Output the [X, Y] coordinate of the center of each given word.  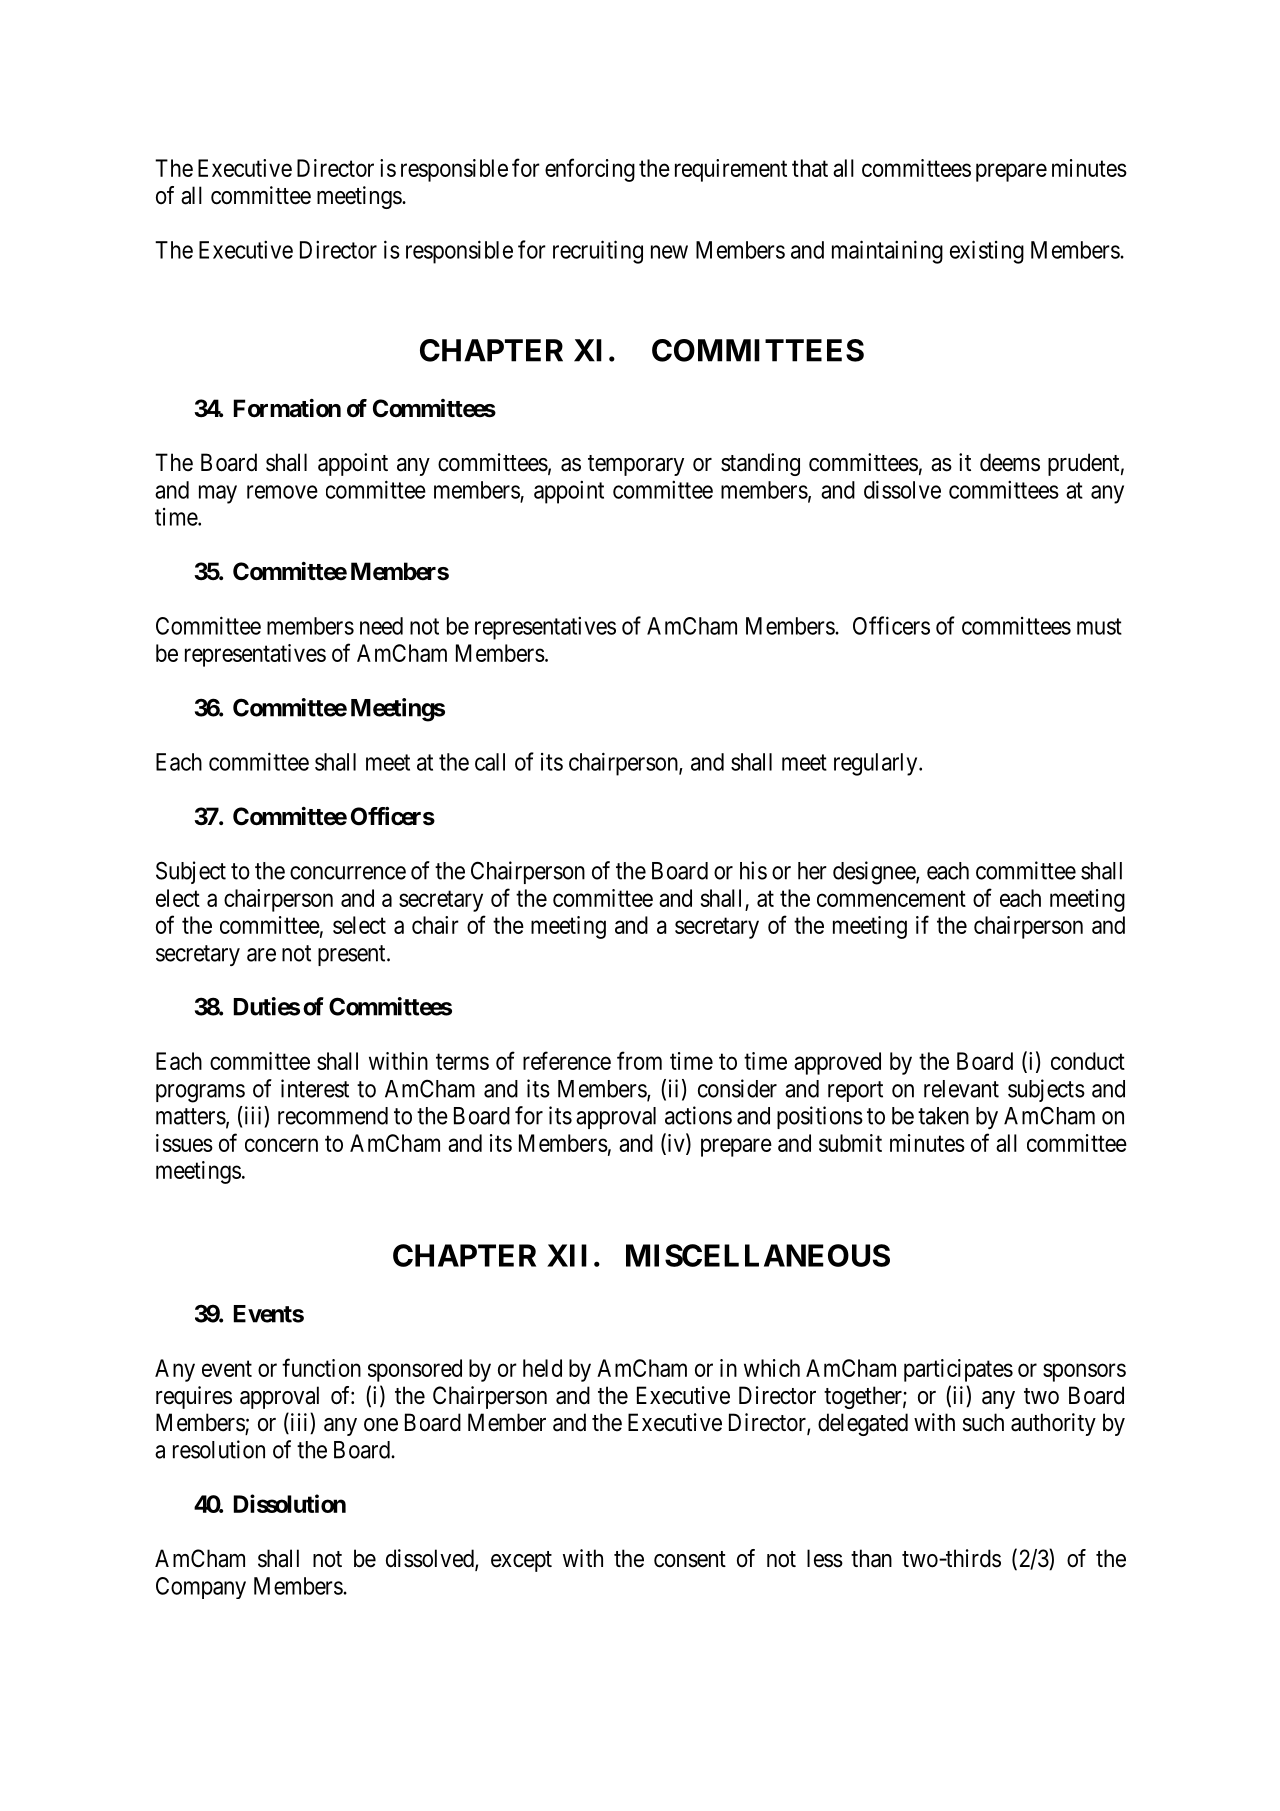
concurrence [348, 873]
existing [987, 252]
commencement [891, 898]
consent [690, 1559]
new [669, 252]
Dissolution [290, 1503]
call [490, 762]
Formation [287, 408]
